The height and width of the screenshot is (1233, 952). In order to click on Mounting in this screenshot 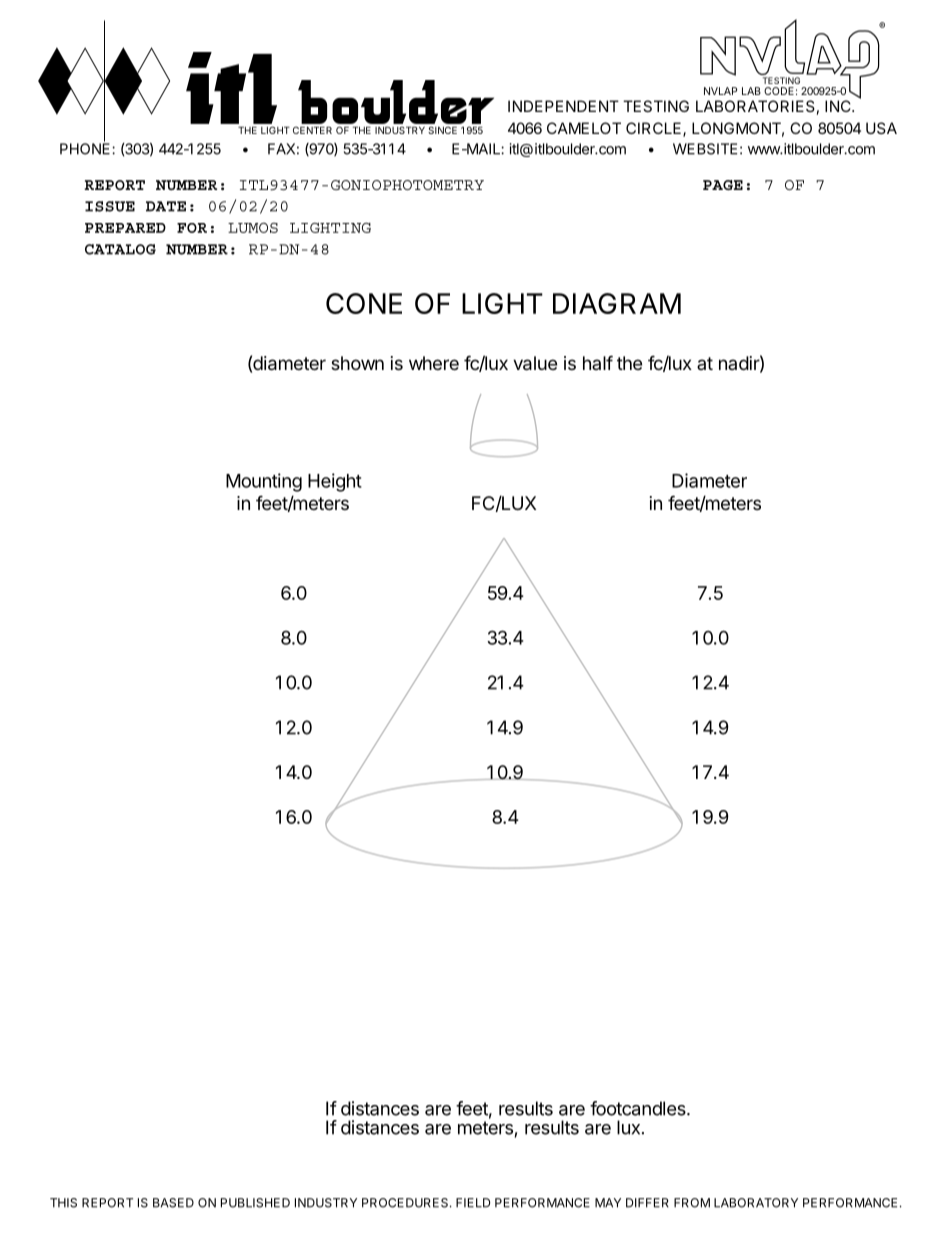, I will do `click(264, 482)`.
